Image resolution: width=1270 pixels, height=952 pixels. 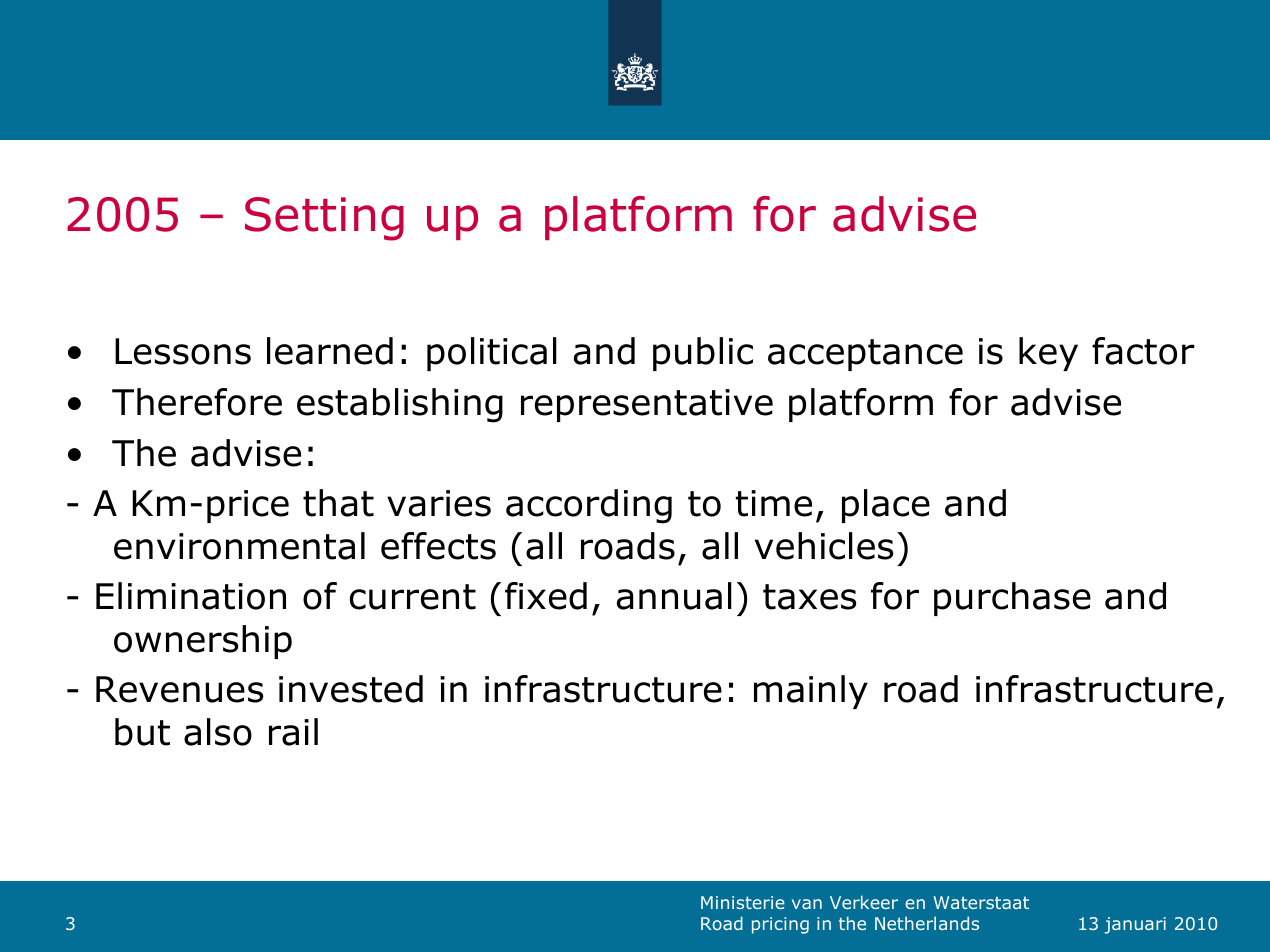 I want to click on Setting, so click(x=324, y=219).
